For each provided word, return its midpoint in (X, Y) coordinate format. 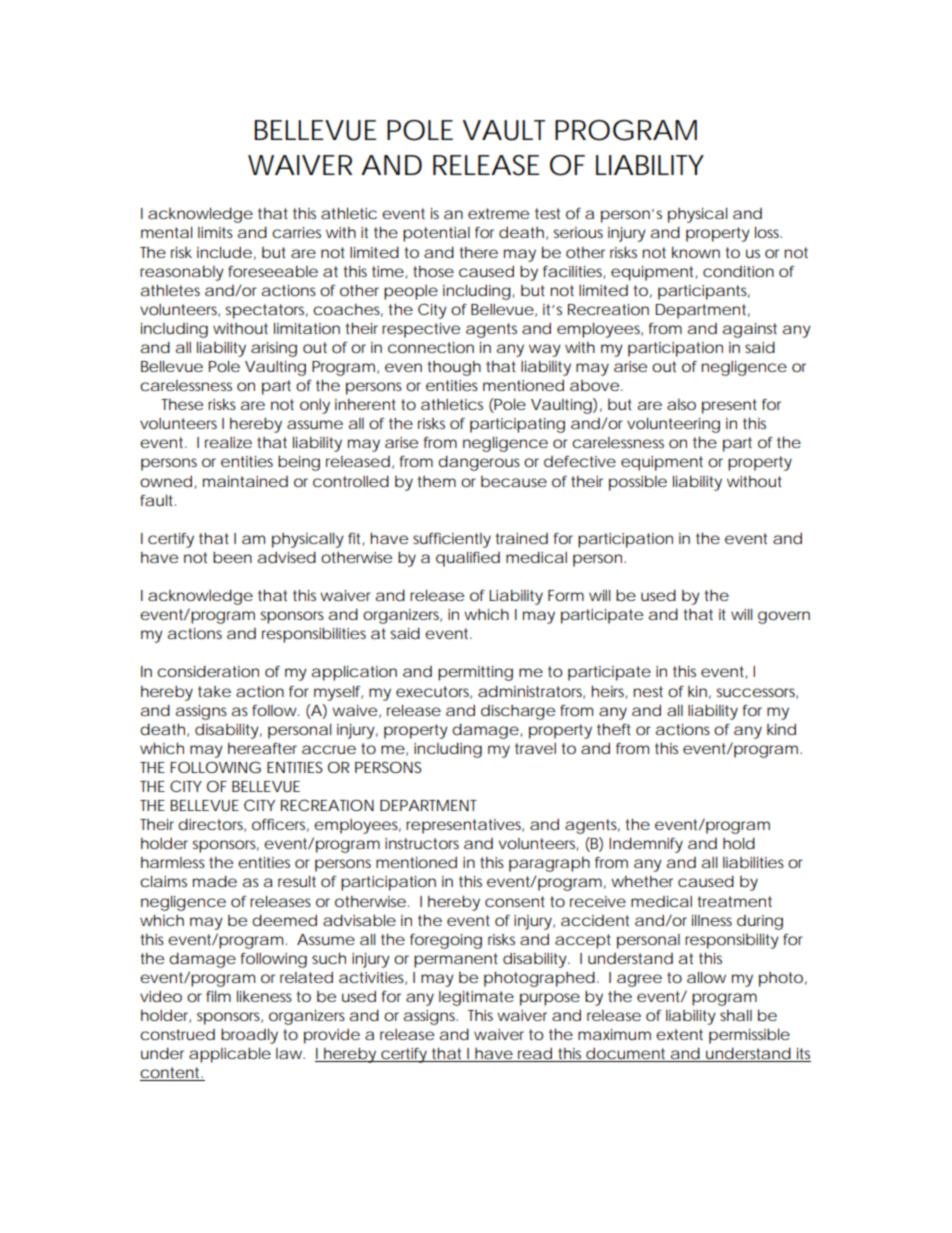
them (437, 481)
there (479, 252)
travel (535, 748)
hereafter (262, 748)
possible (638, 483)
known (696, 252)
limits (215, 232)
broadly (249, 1036)
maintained (245, 481)
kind (781, 729)
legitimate (476, 998)
